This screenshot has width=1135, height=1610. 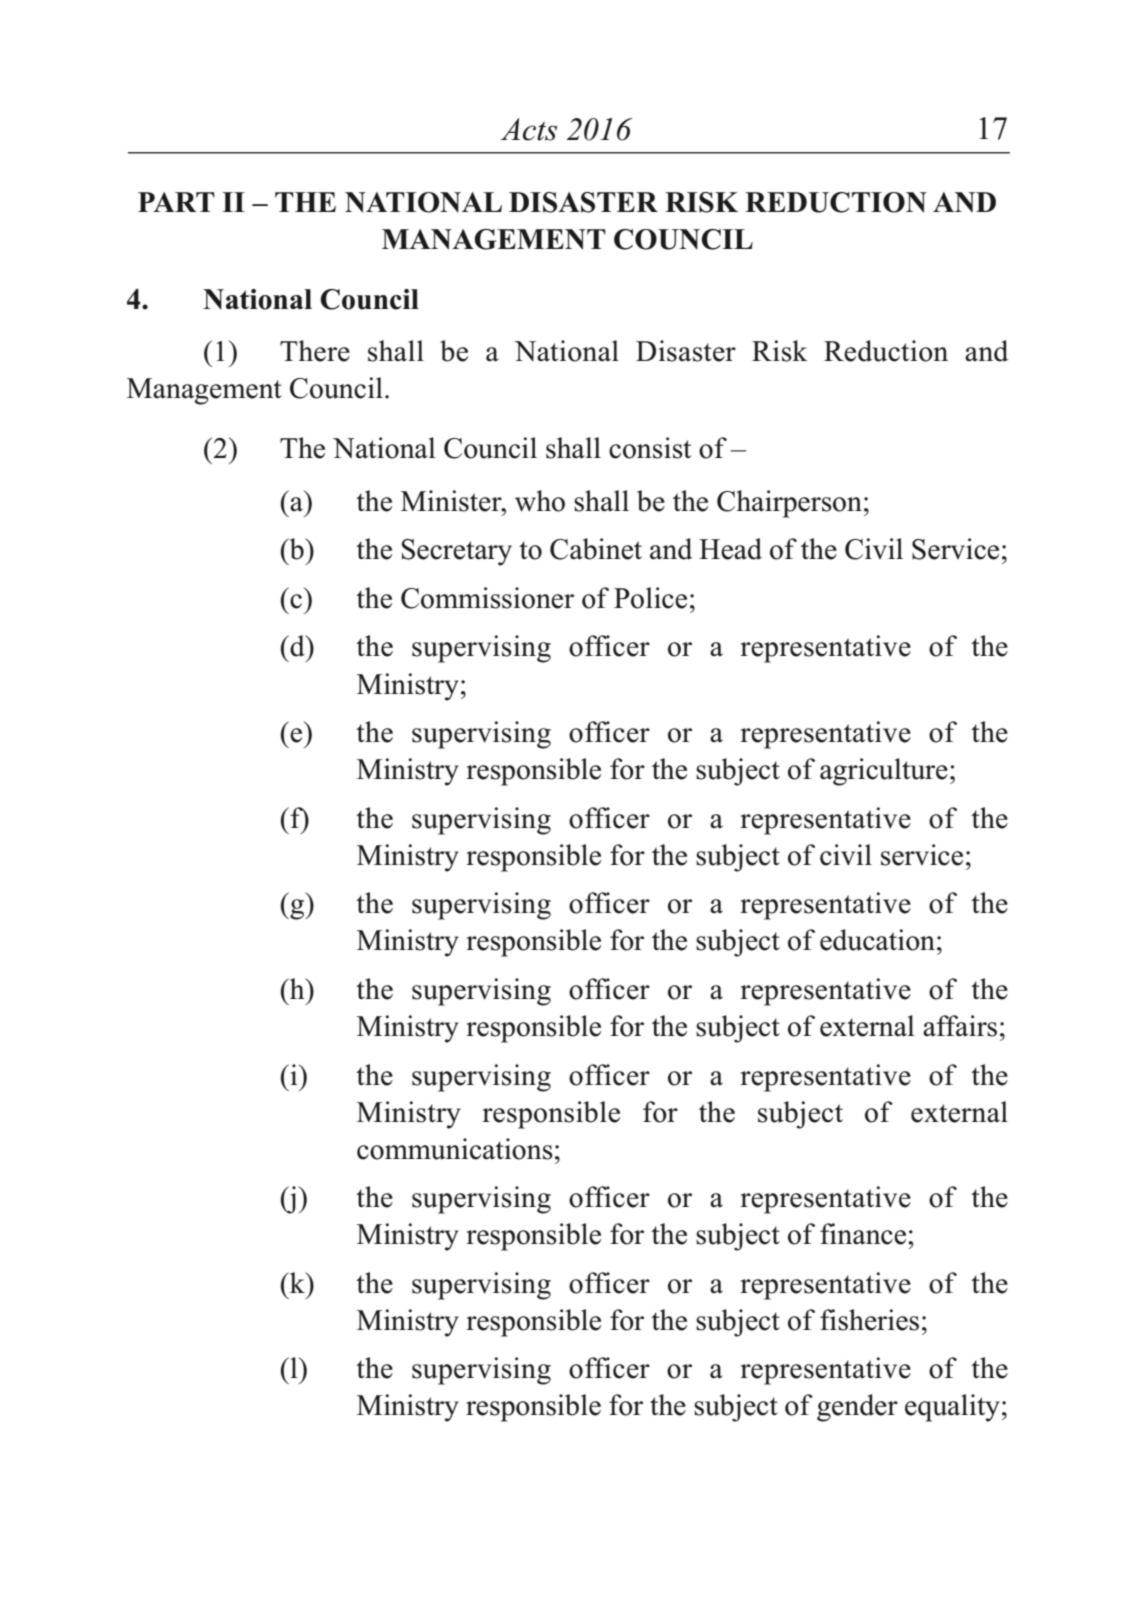 What do you see at coordinates (487, 598) in the screenshot?
I see `Commissioner` at bounding box center [487, 598].
